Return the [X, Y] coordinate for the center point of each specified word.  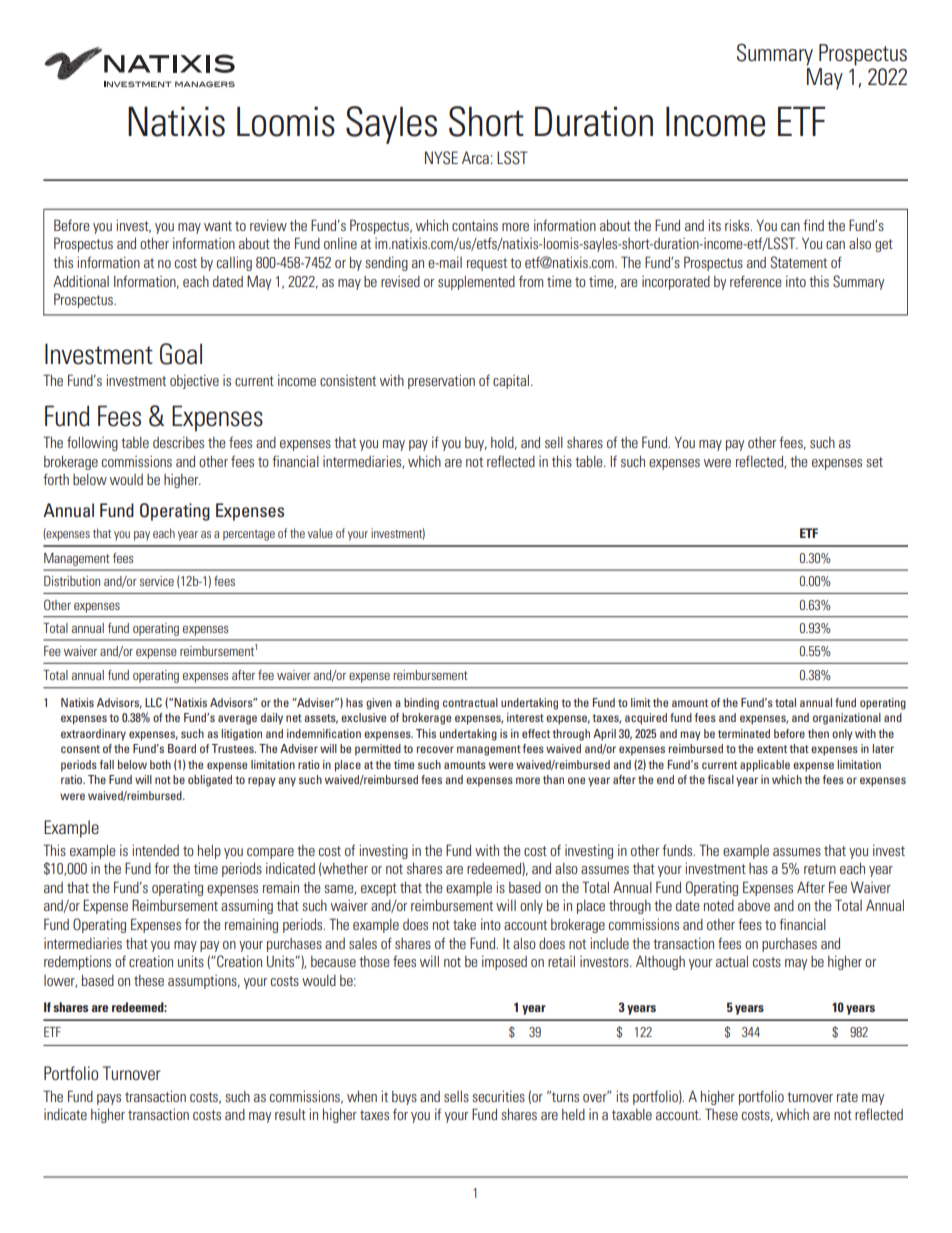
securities [498, 1096]
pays [109, 1099]
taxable [632, 1114]
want [218, 226]
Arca [475, 157]
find [813, 225]
